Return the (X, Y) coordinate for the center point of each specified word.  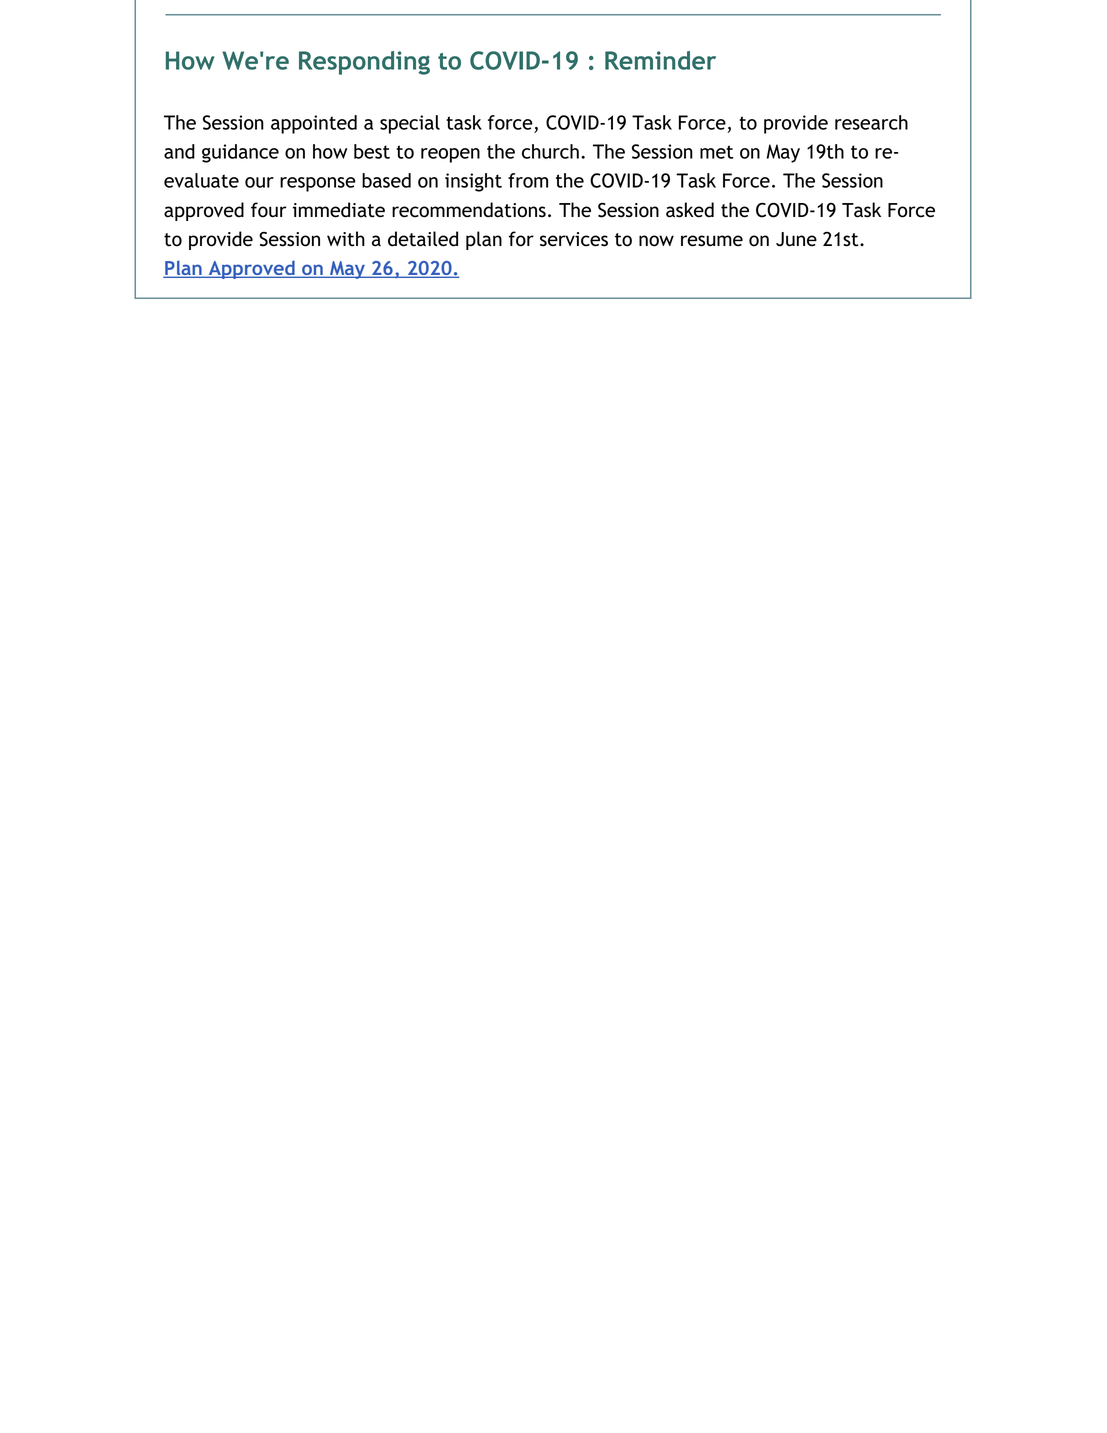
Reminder (660, 60)
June (796, 239)
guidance (240, 153)
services (574, 239)
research (871, 122)
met (717, 152)
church (550, 151)
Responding (364, 63)
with (346, 239)
